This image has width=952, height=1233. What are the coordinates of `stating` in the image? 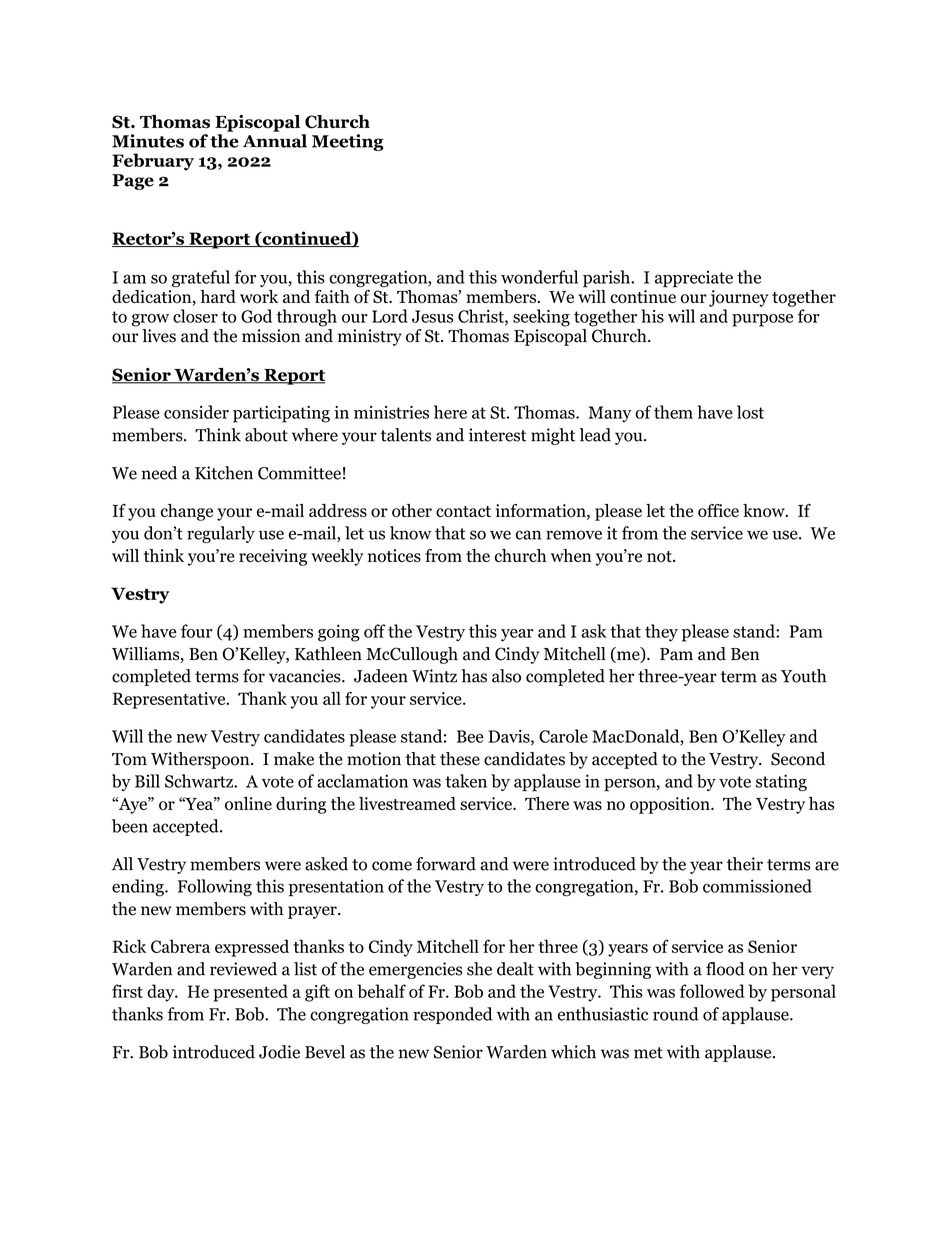 It's located at (781, 783).
